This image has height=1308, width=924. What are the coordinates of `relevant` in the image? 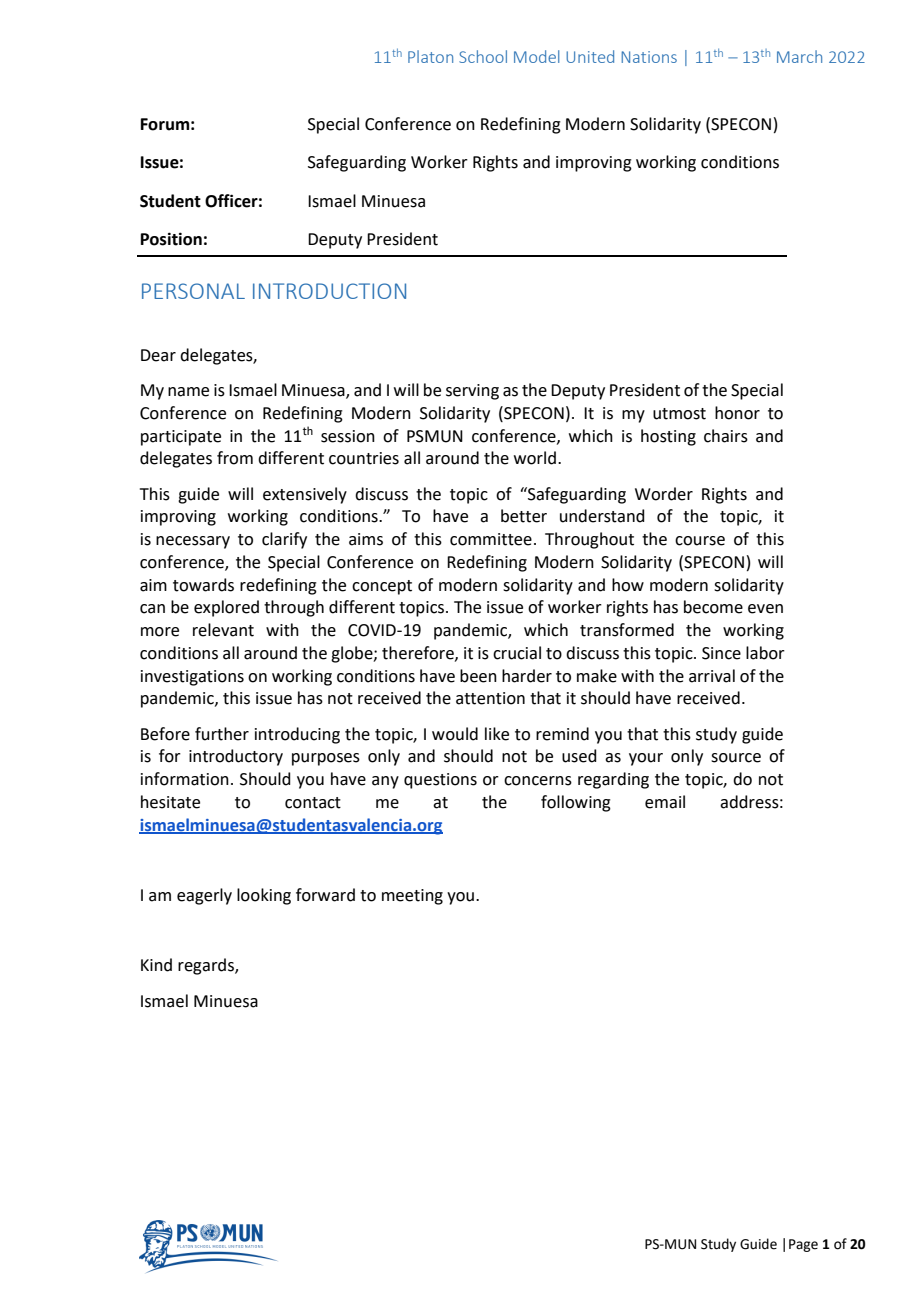 It's located at (223, 630).
